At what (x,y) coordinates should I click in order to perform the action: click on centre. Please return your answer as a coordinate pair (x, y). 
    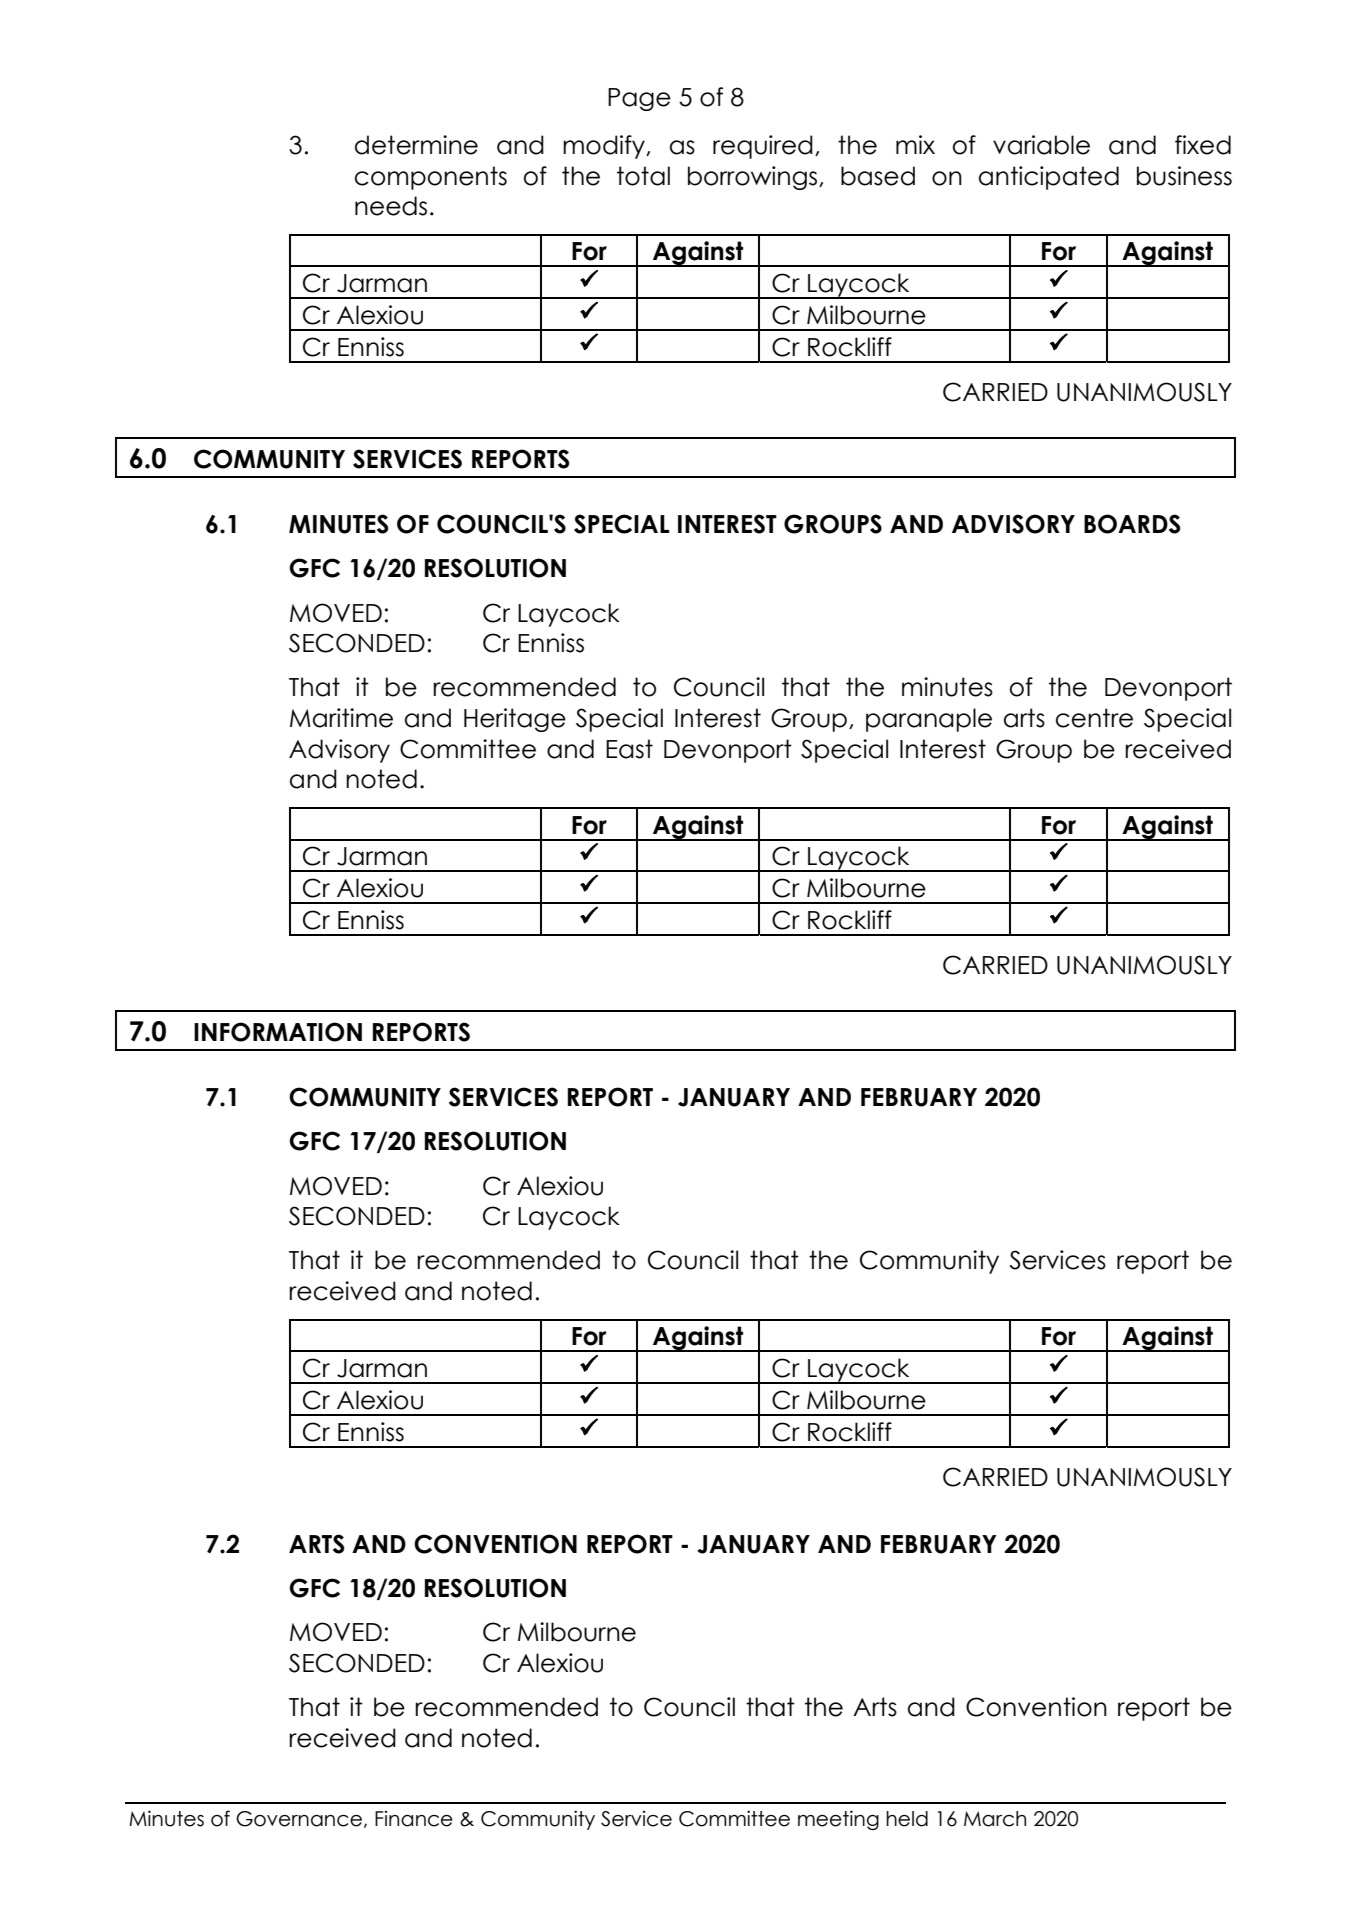
    Looking at the image, I should click on (1094, 718).
